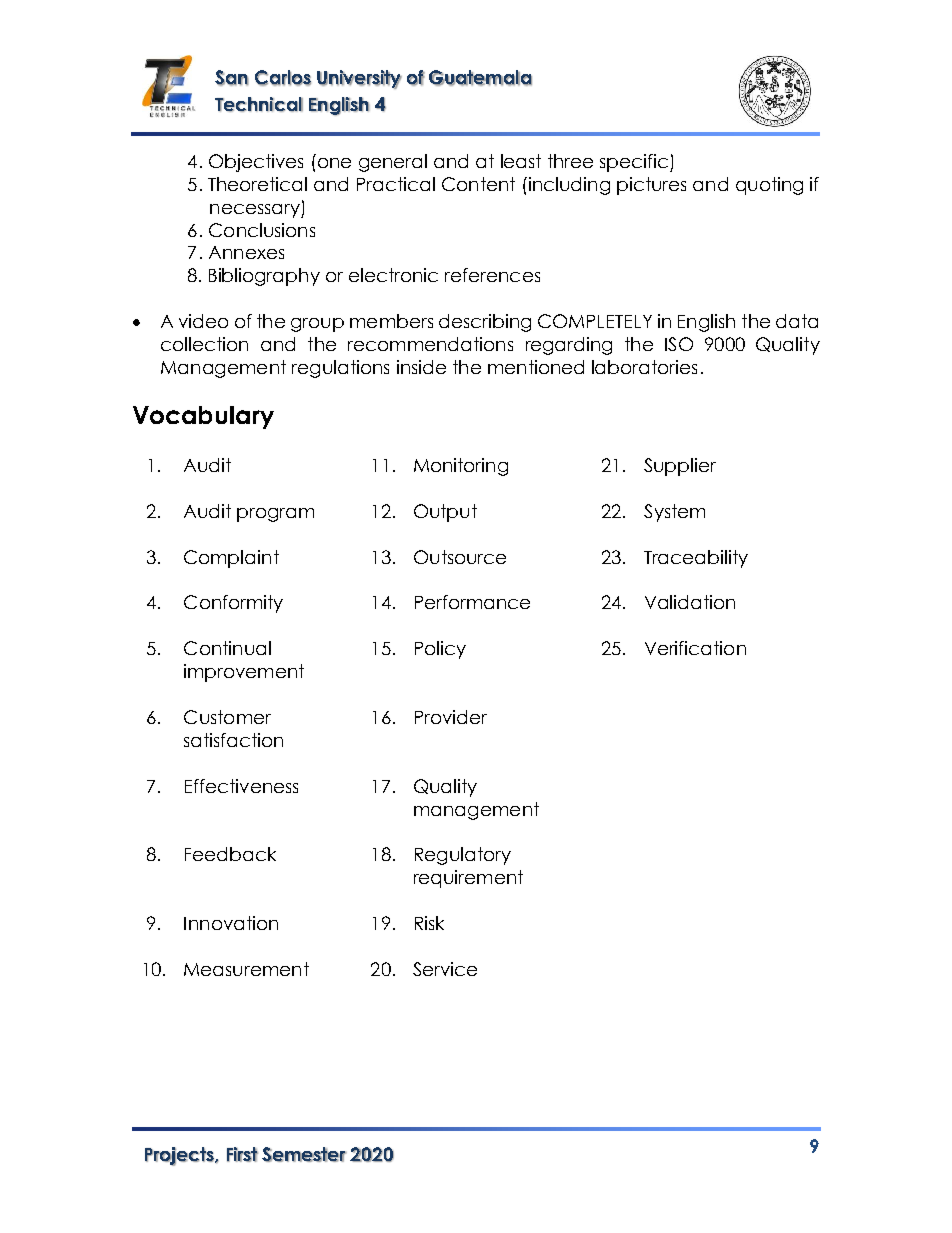 This screenshot has width=952, height=1233. What do you see at coordinates (445, 969) in the screenshot?
I see `Service` at bounding box center [445, 969].
